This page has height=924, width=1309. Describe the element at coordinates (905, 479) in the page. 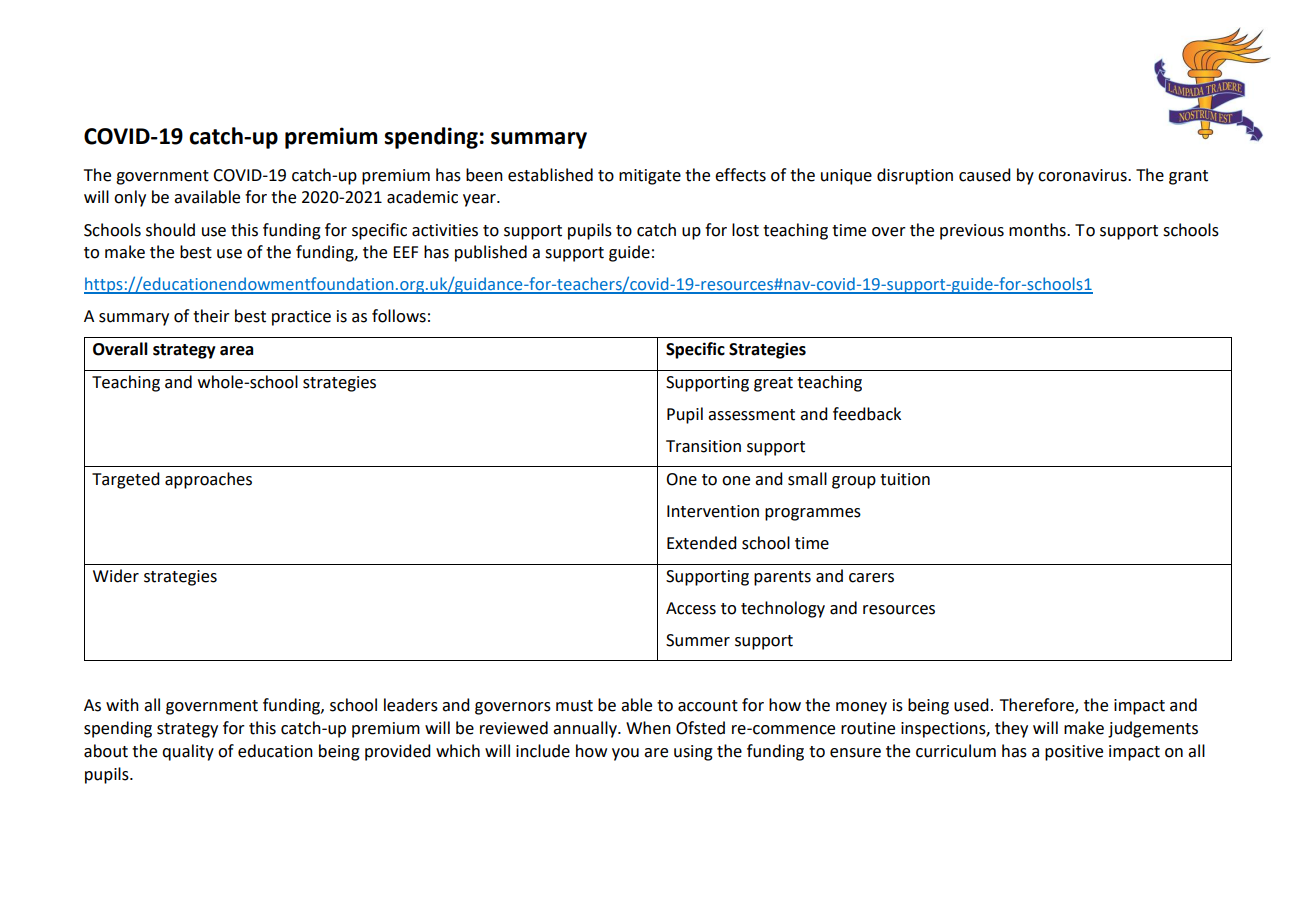

I see `tuition` at that location.
